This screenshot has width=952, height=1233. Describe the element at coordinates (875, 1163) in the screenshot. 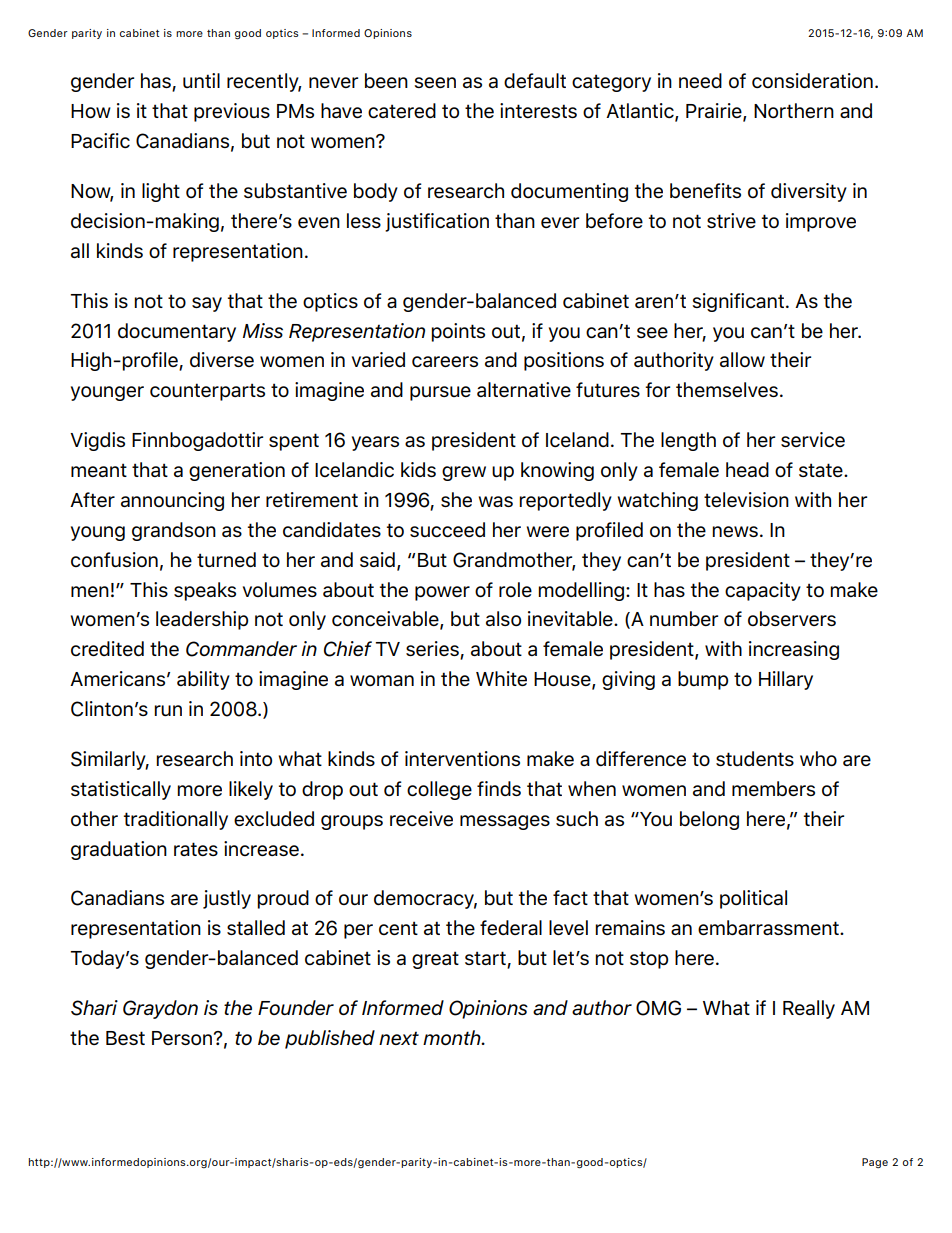

I see `Page` at that location.
